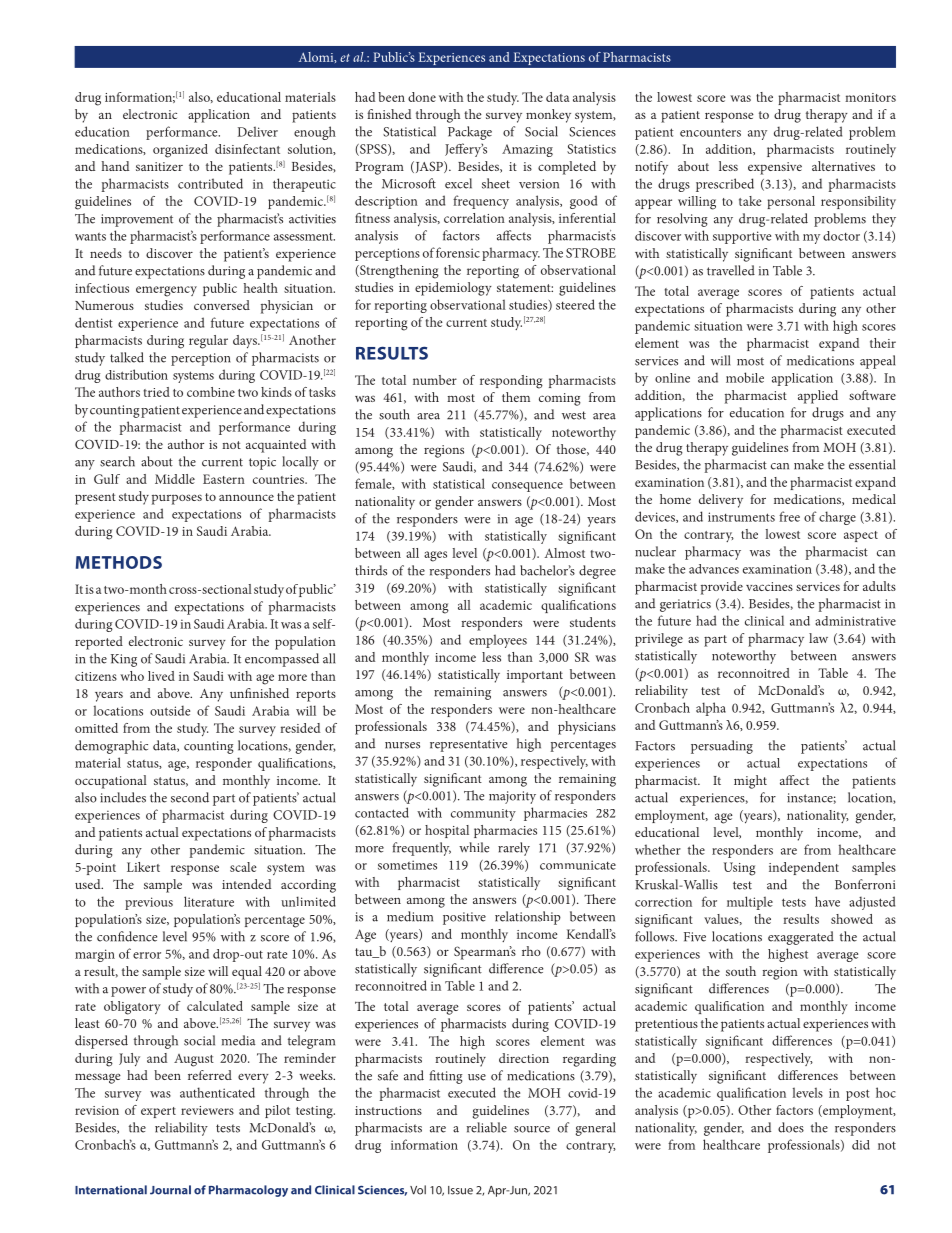  Describe the element at coordinates (745, 377) in the document. I see `mobile` at that location.
